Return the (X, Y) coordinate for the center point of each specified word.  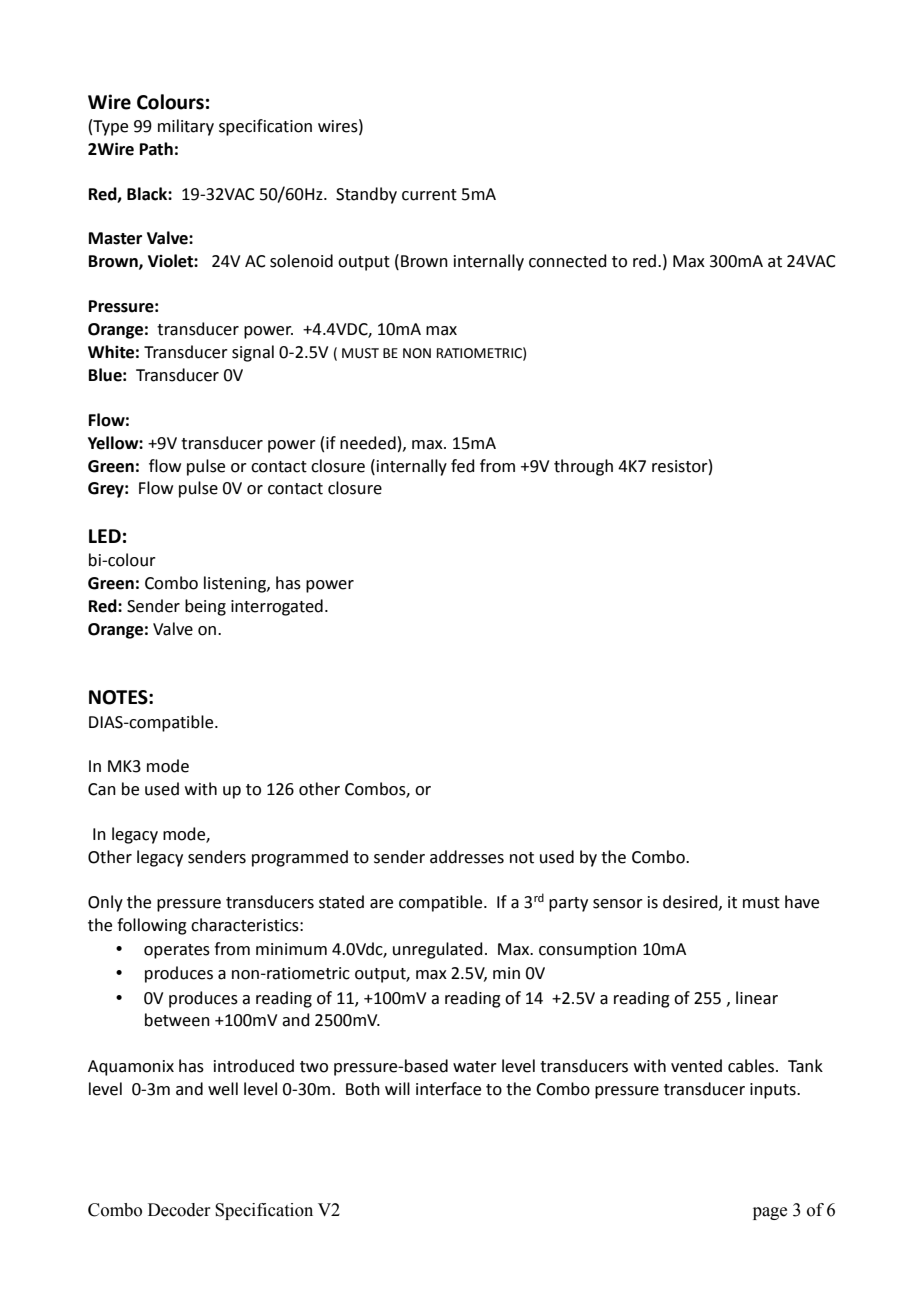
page (770, 1213)
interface (448, 1089)
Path (156, 149)
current (429, 195)
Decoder (179, 1210)
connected (568, 261)
